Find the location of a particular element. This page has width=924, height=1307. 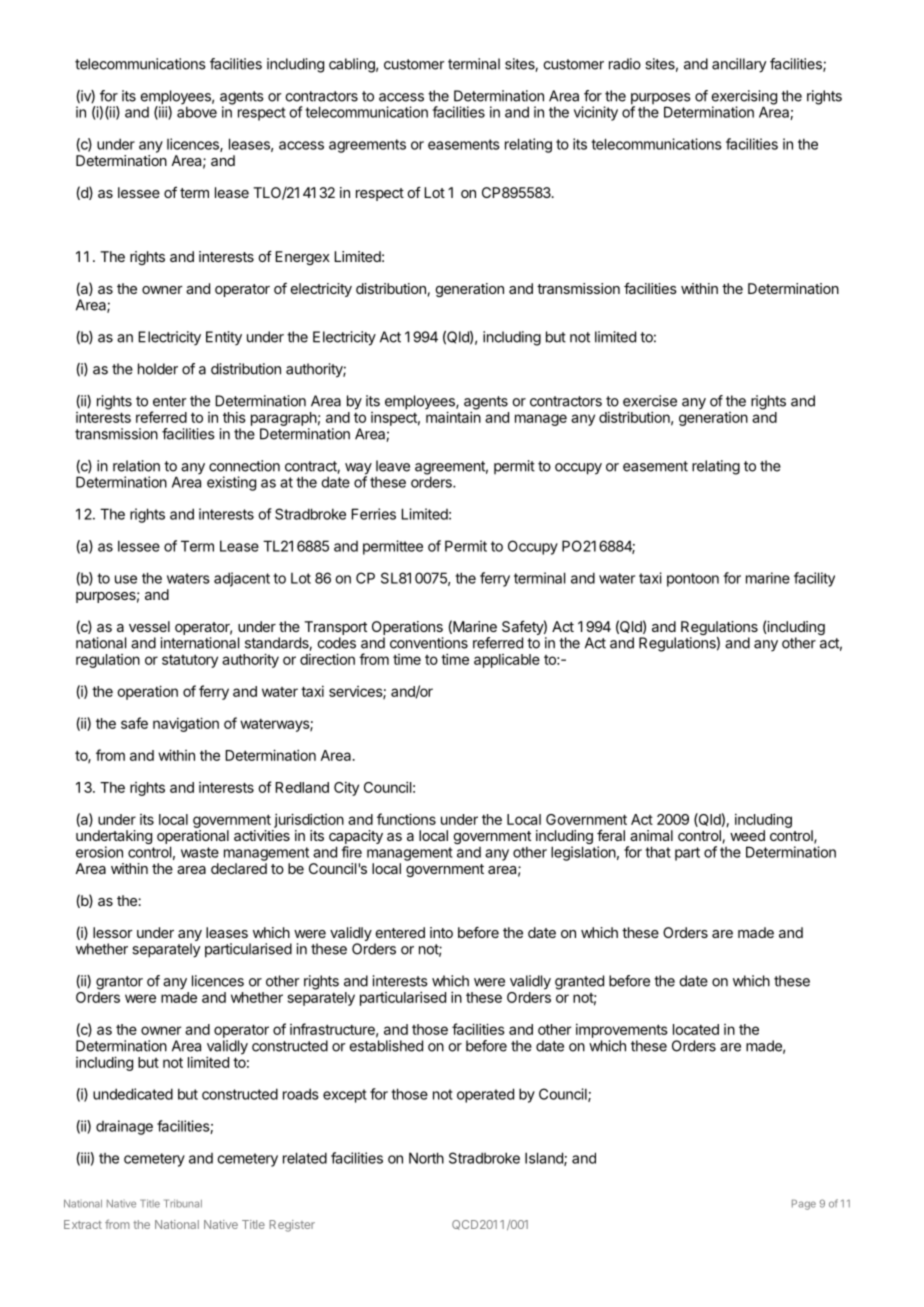

exercising is located at coordinates (744, 98).
